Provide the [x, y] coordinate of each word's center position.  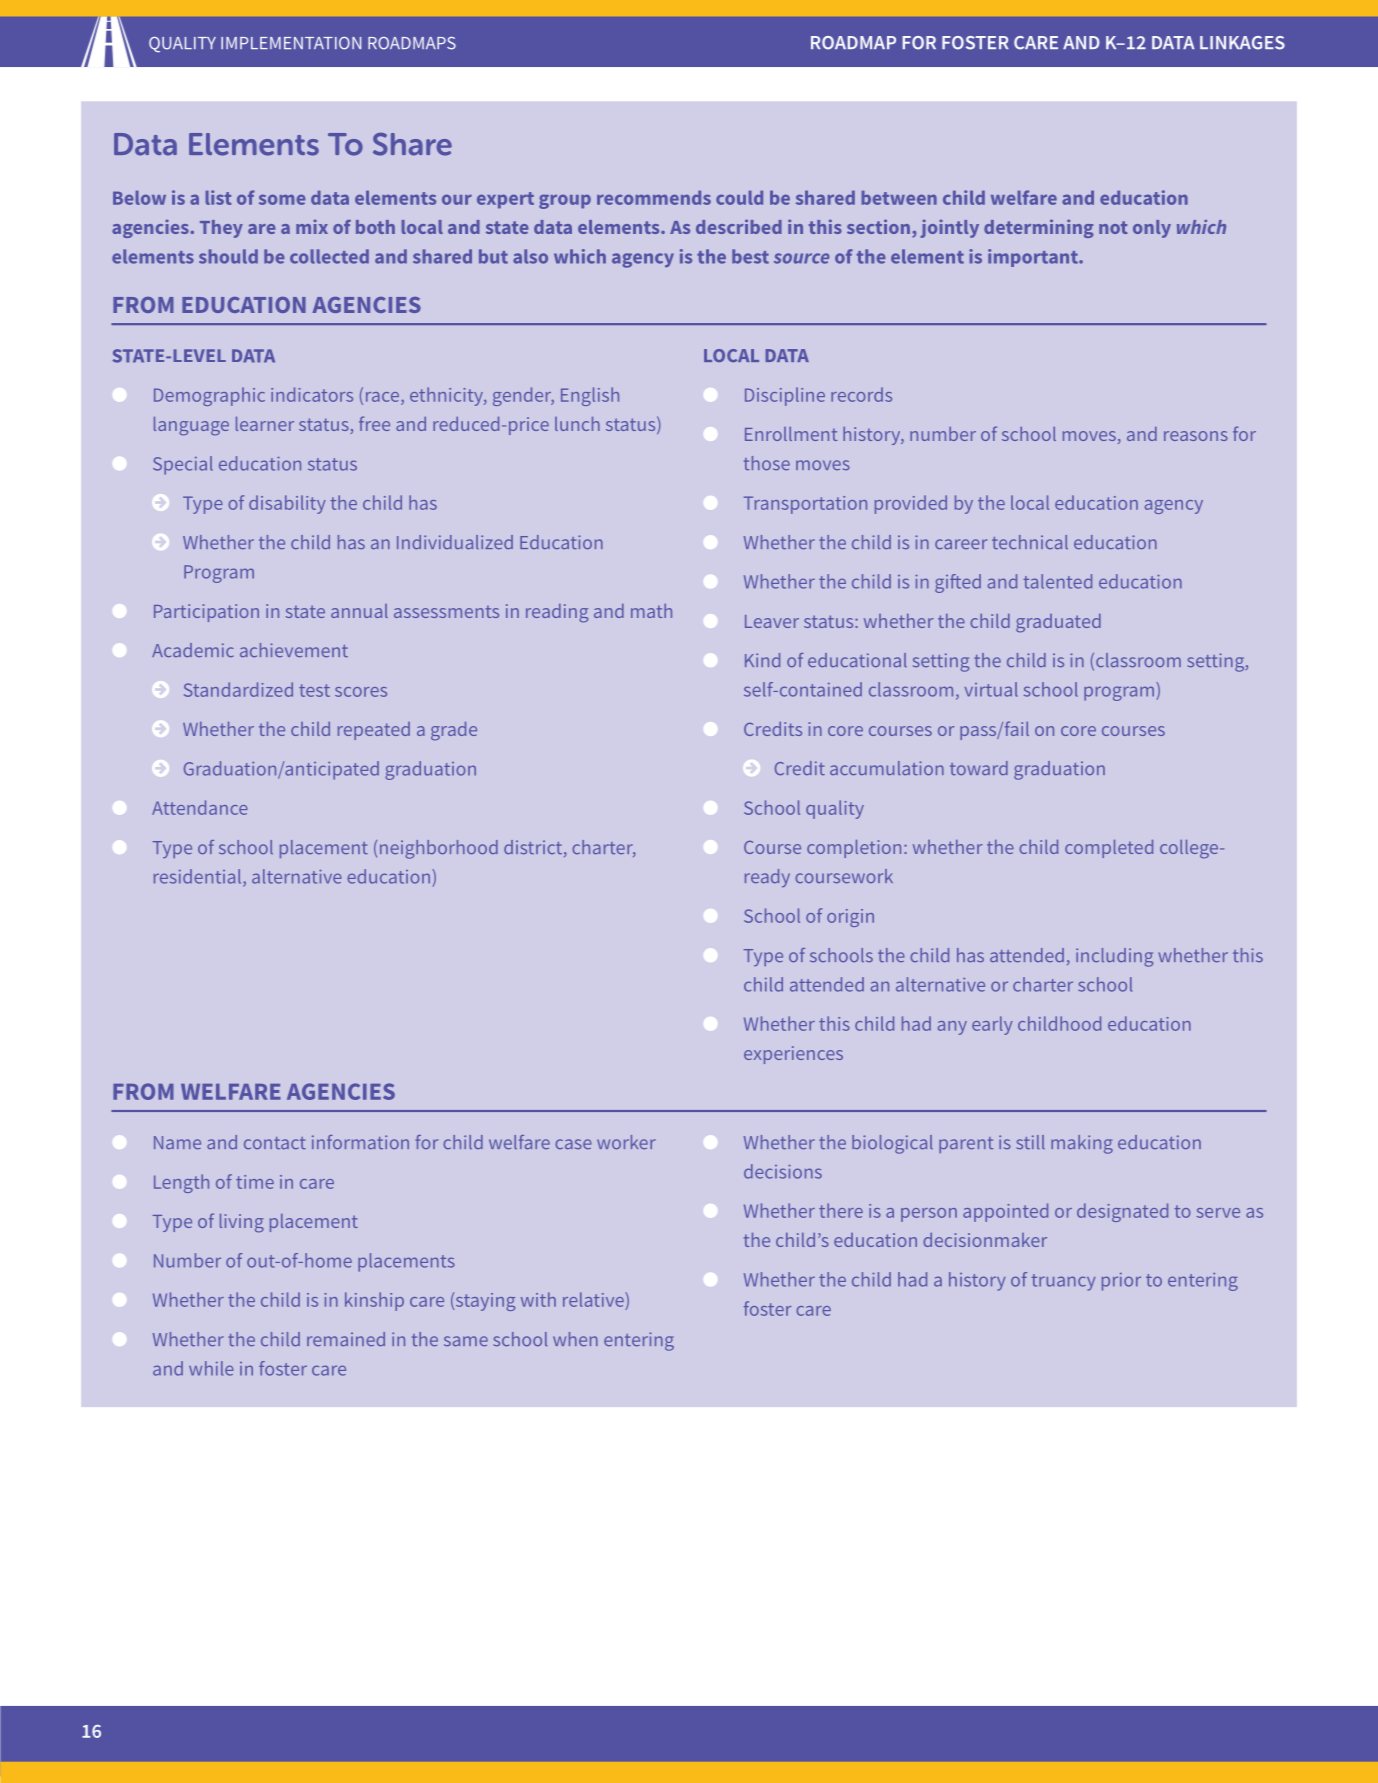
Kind [762, 660]
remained [346, 1339]
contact [275, 1143]
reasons [1196, 436]
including [1114, 957]
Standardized [238, 689]
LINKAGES [1242, 43]
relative [594, 1301]
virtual [991, 689]
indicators [312, 394]
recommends [654, 197]
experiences [793, 1055]
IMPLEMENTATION [291, 43]
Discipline [785, 396]
